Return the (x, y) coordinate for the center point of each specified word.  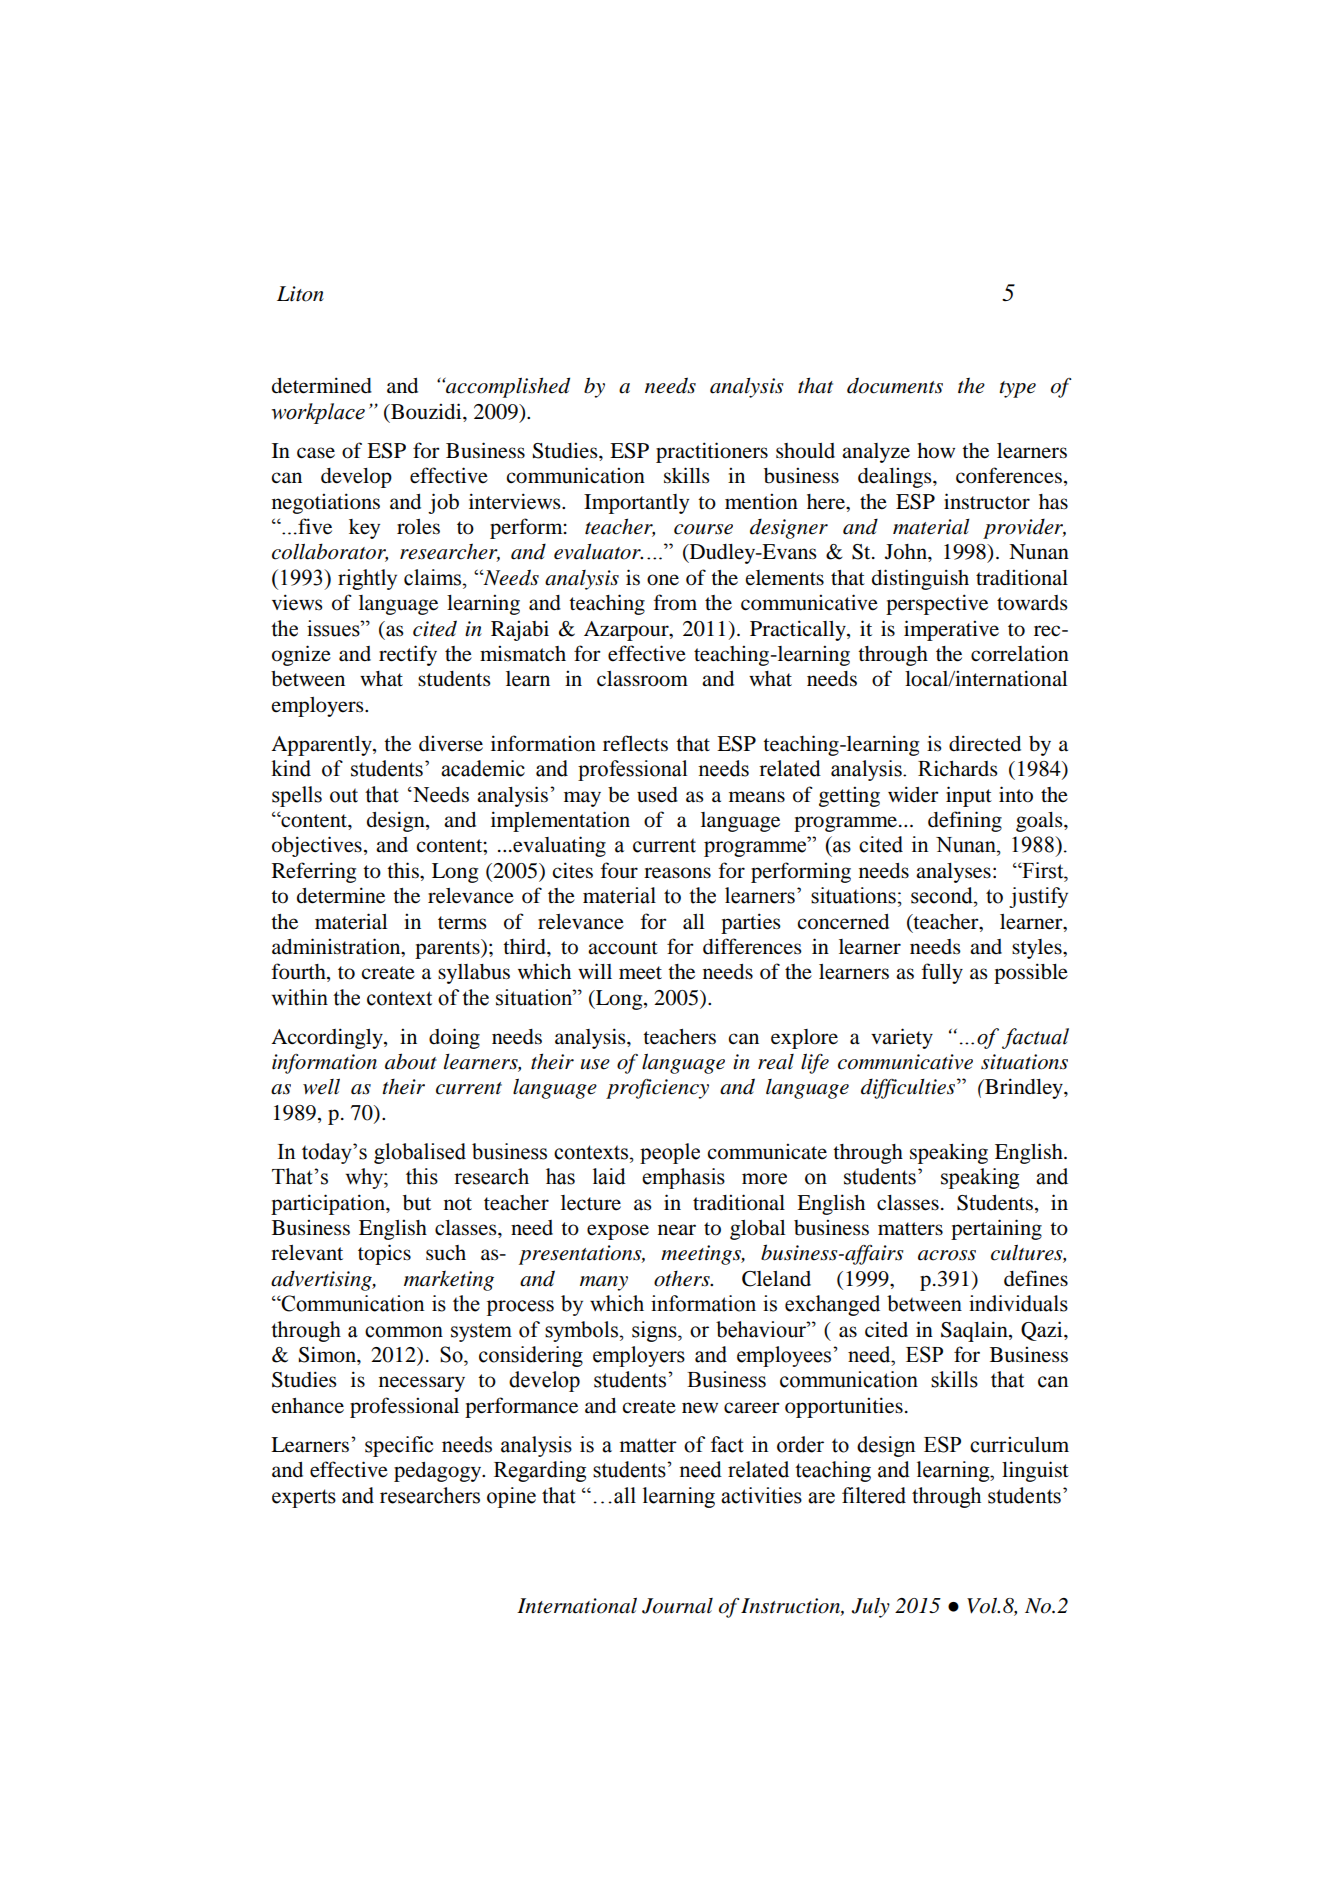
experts (304, 1498)
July (870, 1607)
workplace (318, 413)
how (936, 451)
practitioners (712, 452)
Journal (677, 1606)
